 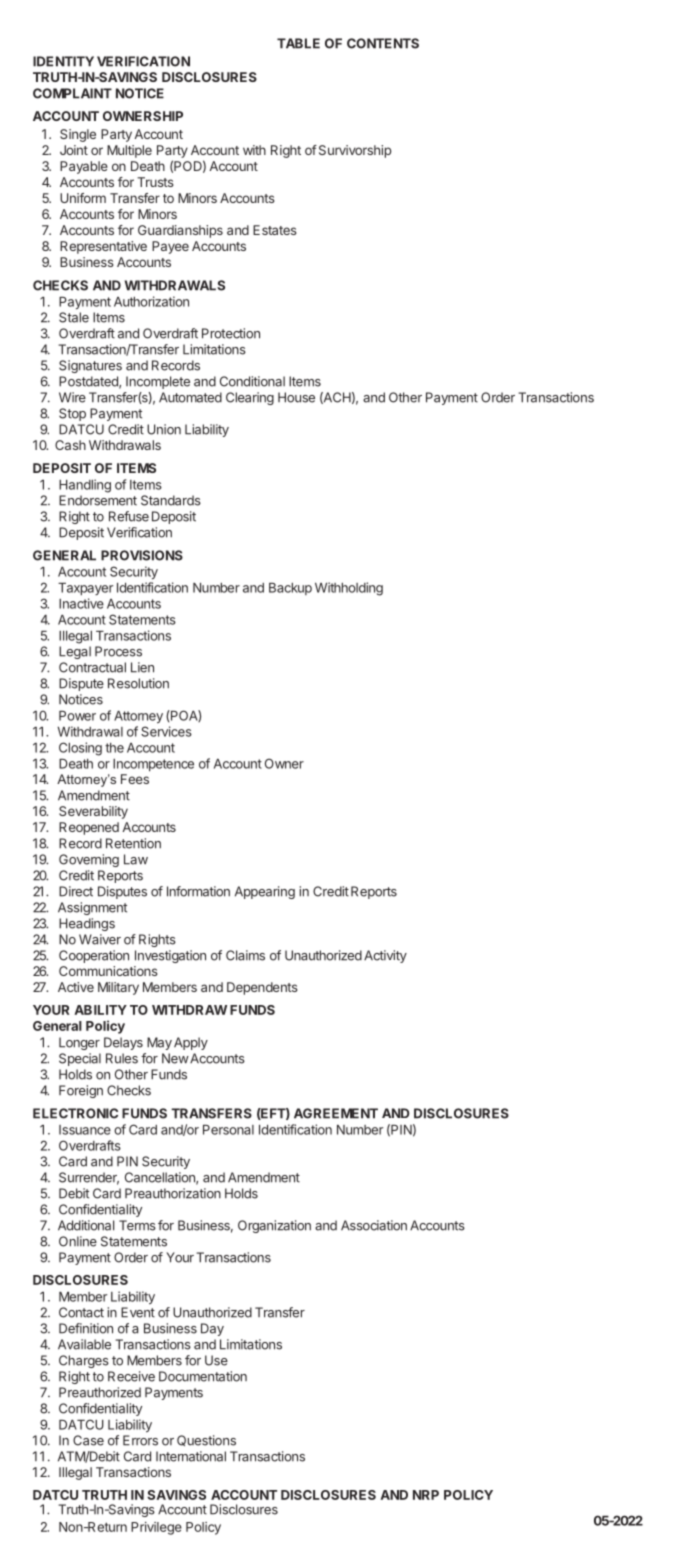 What do you see at coordinates (426, 1495) in the screenshot?
I see `NRP` at bounding box center [426, 1495].
